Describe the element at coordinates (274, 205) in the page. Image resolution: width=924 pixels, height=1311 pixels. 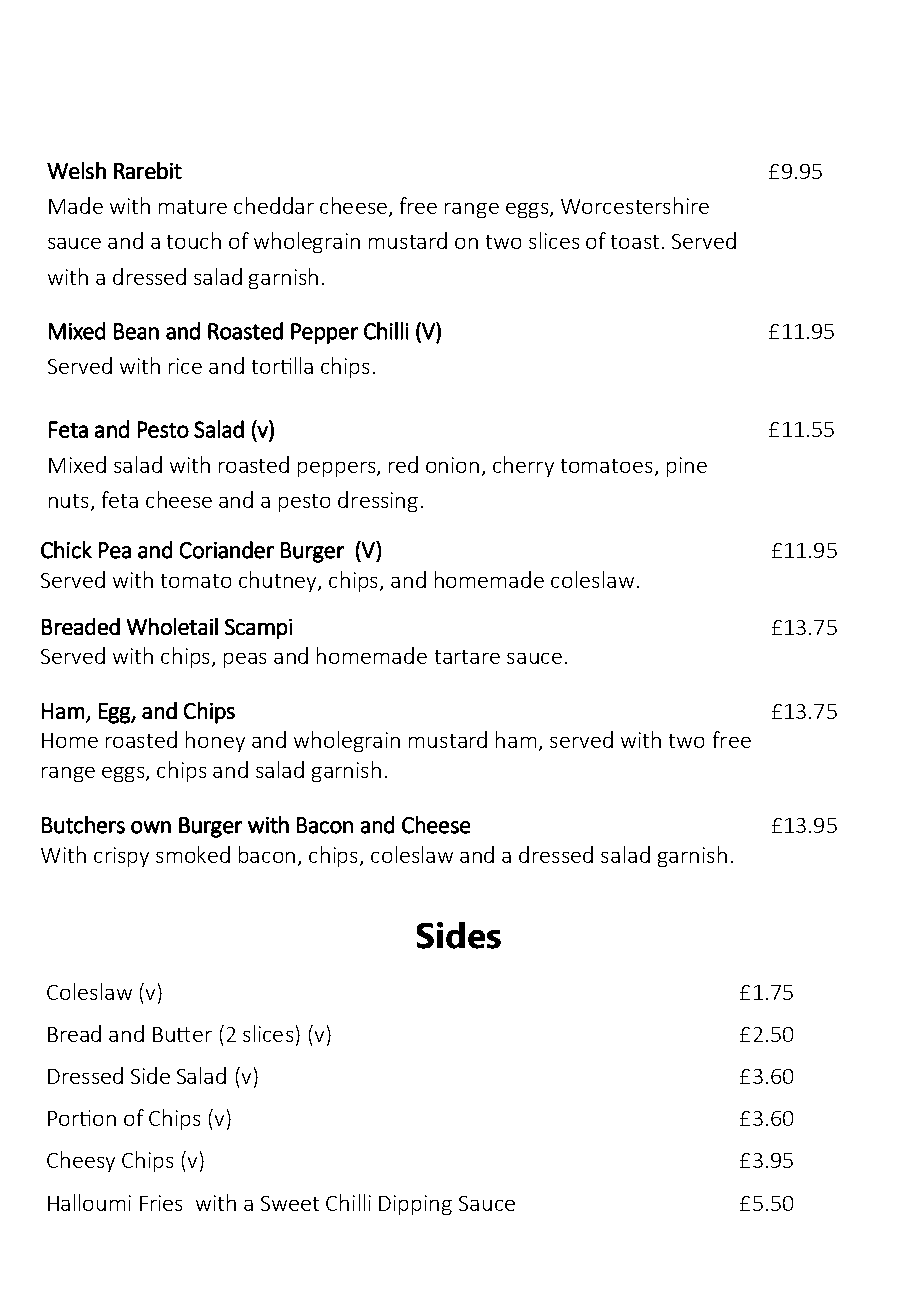
I see `cheddar` at that location.
